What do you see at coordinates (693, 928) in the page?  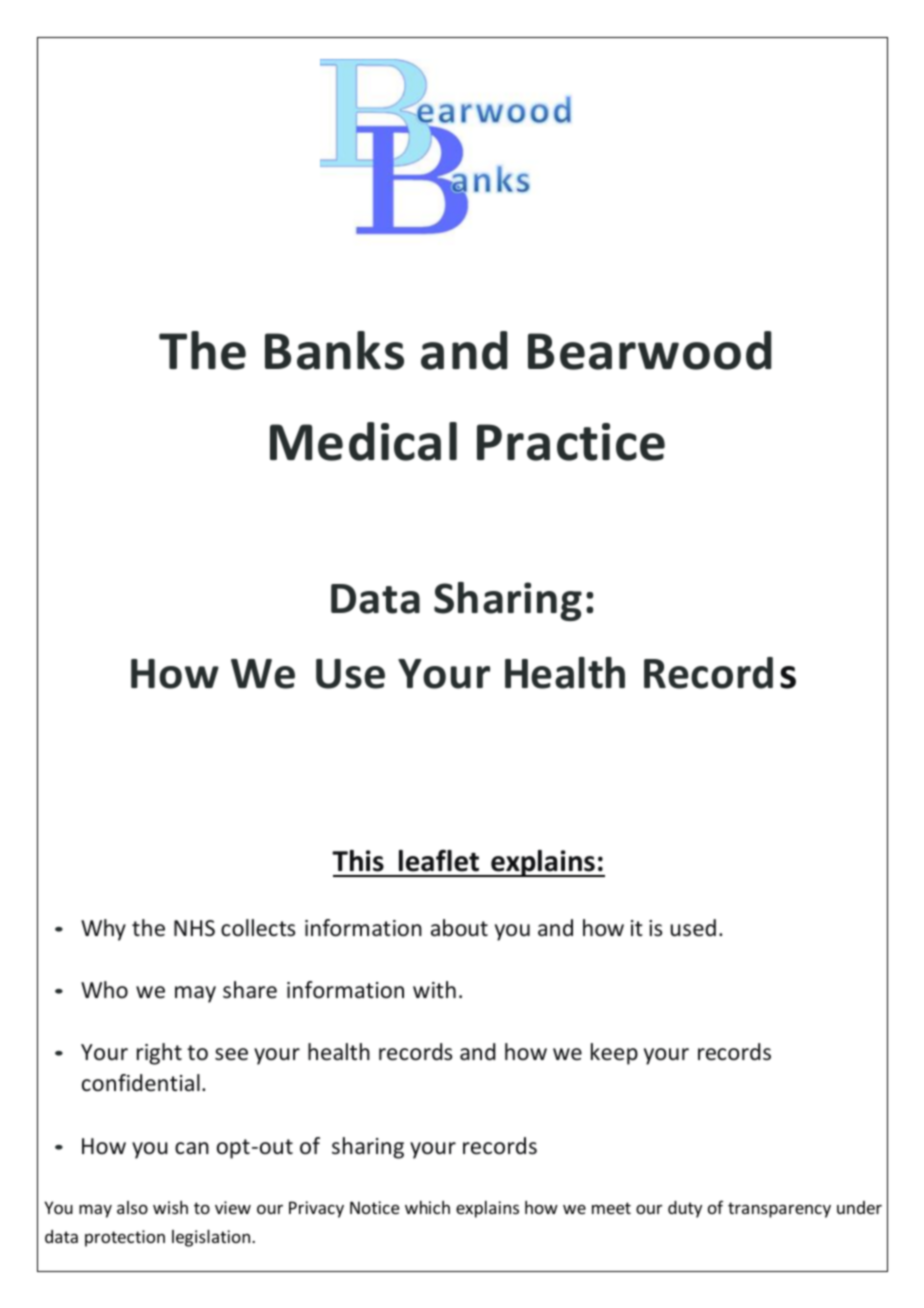 I see `used` at bounding box center [693, 928].
